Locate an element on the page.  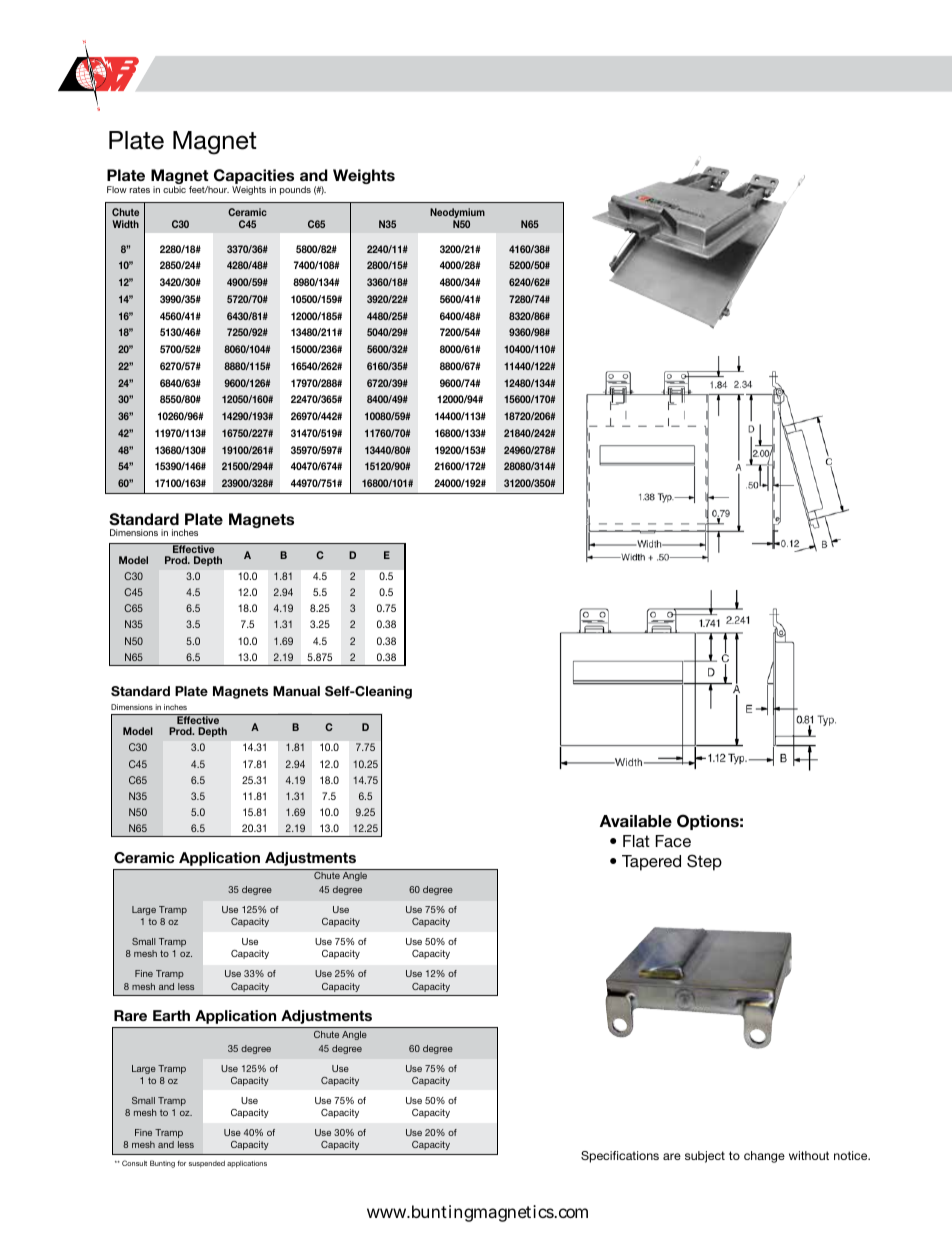
cubic is located at coordinates (174, 189).
